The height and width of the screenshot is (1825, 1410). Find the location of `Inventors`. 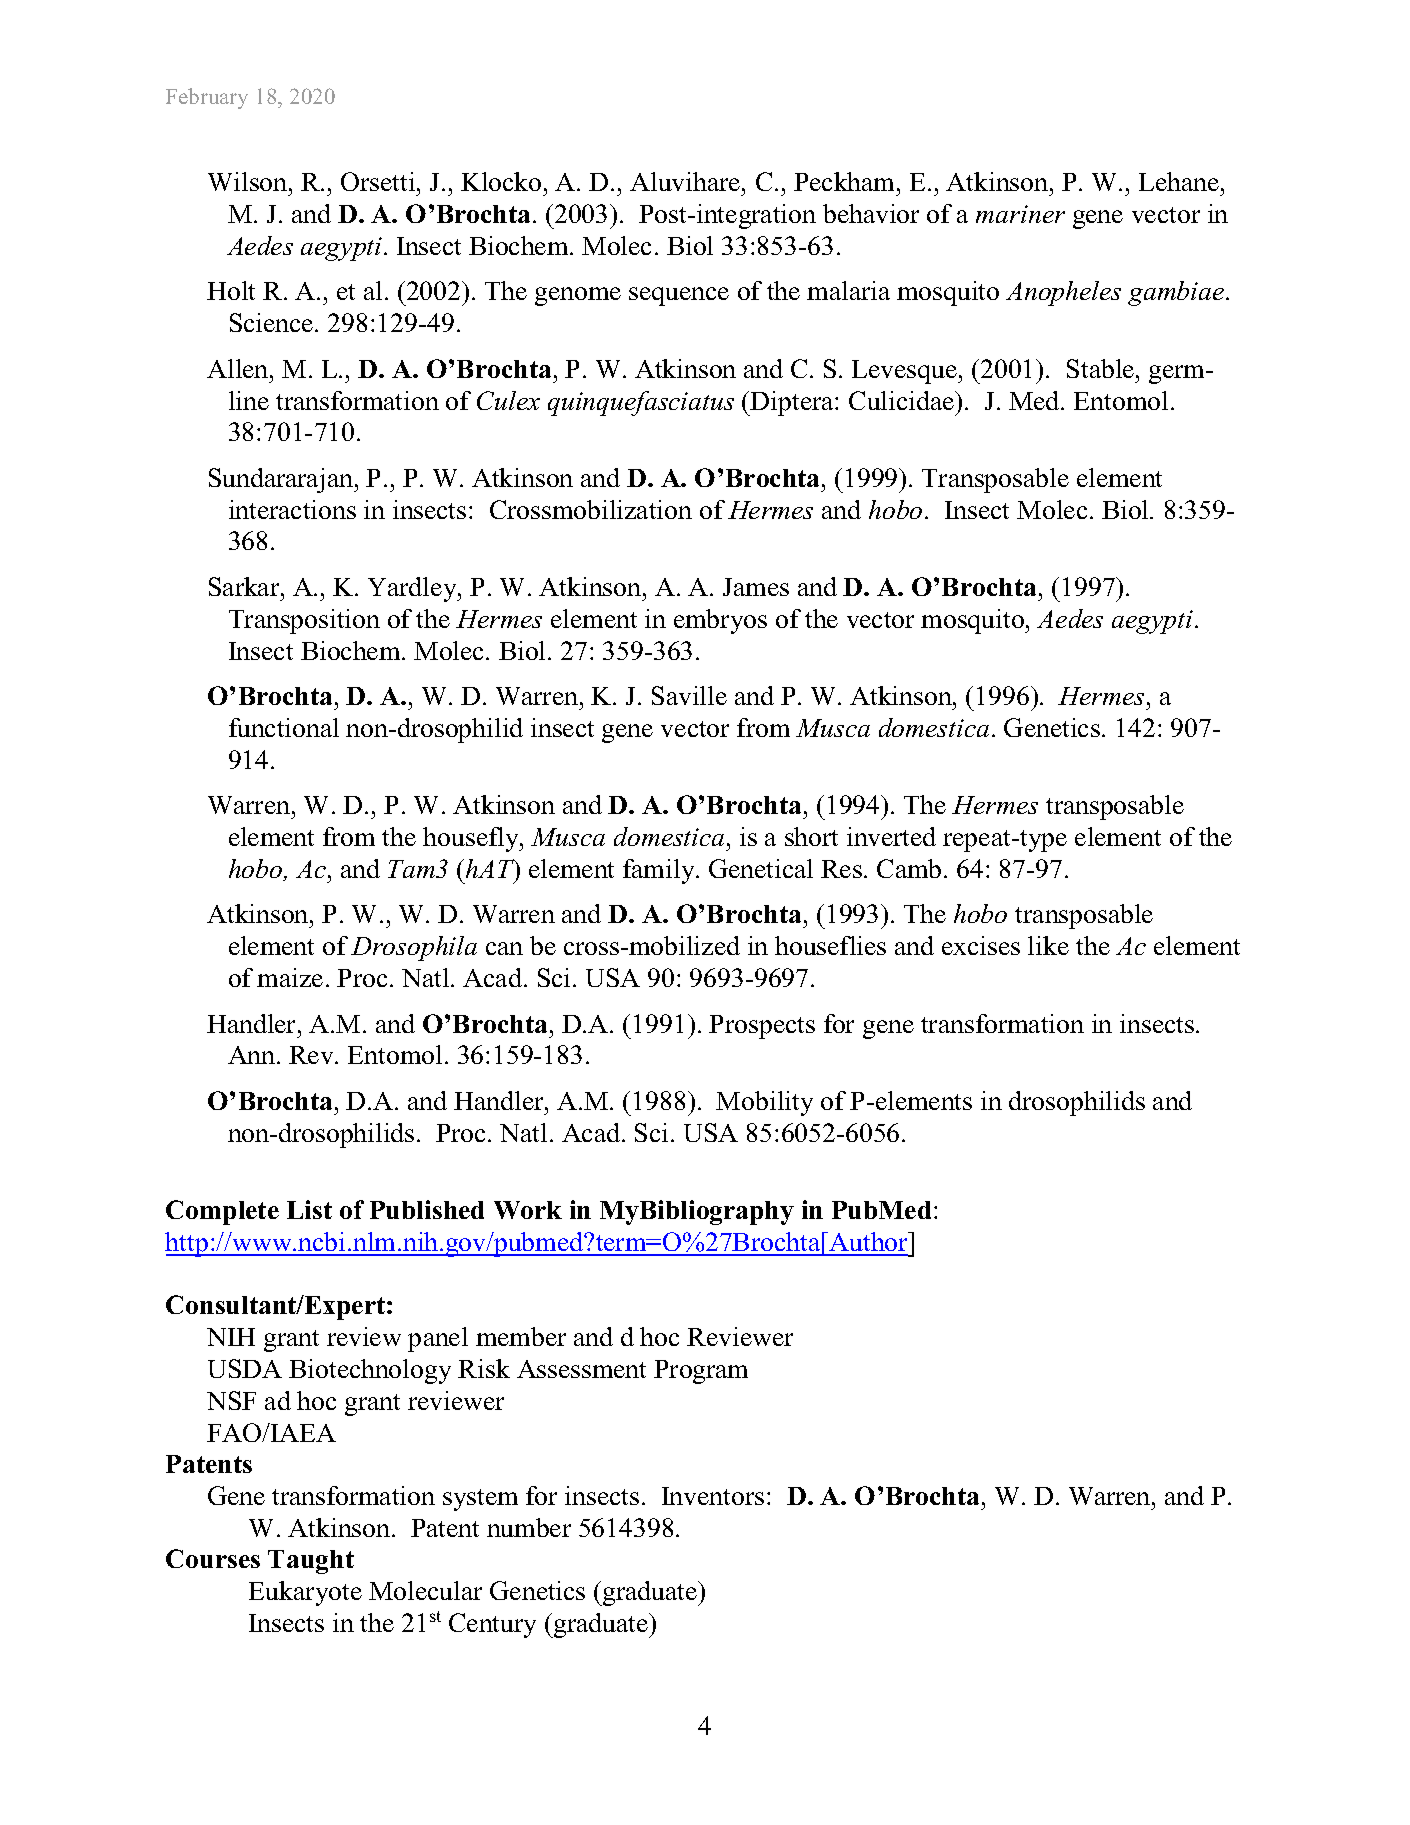

Inventors is located at coordinates (713, 1496).
